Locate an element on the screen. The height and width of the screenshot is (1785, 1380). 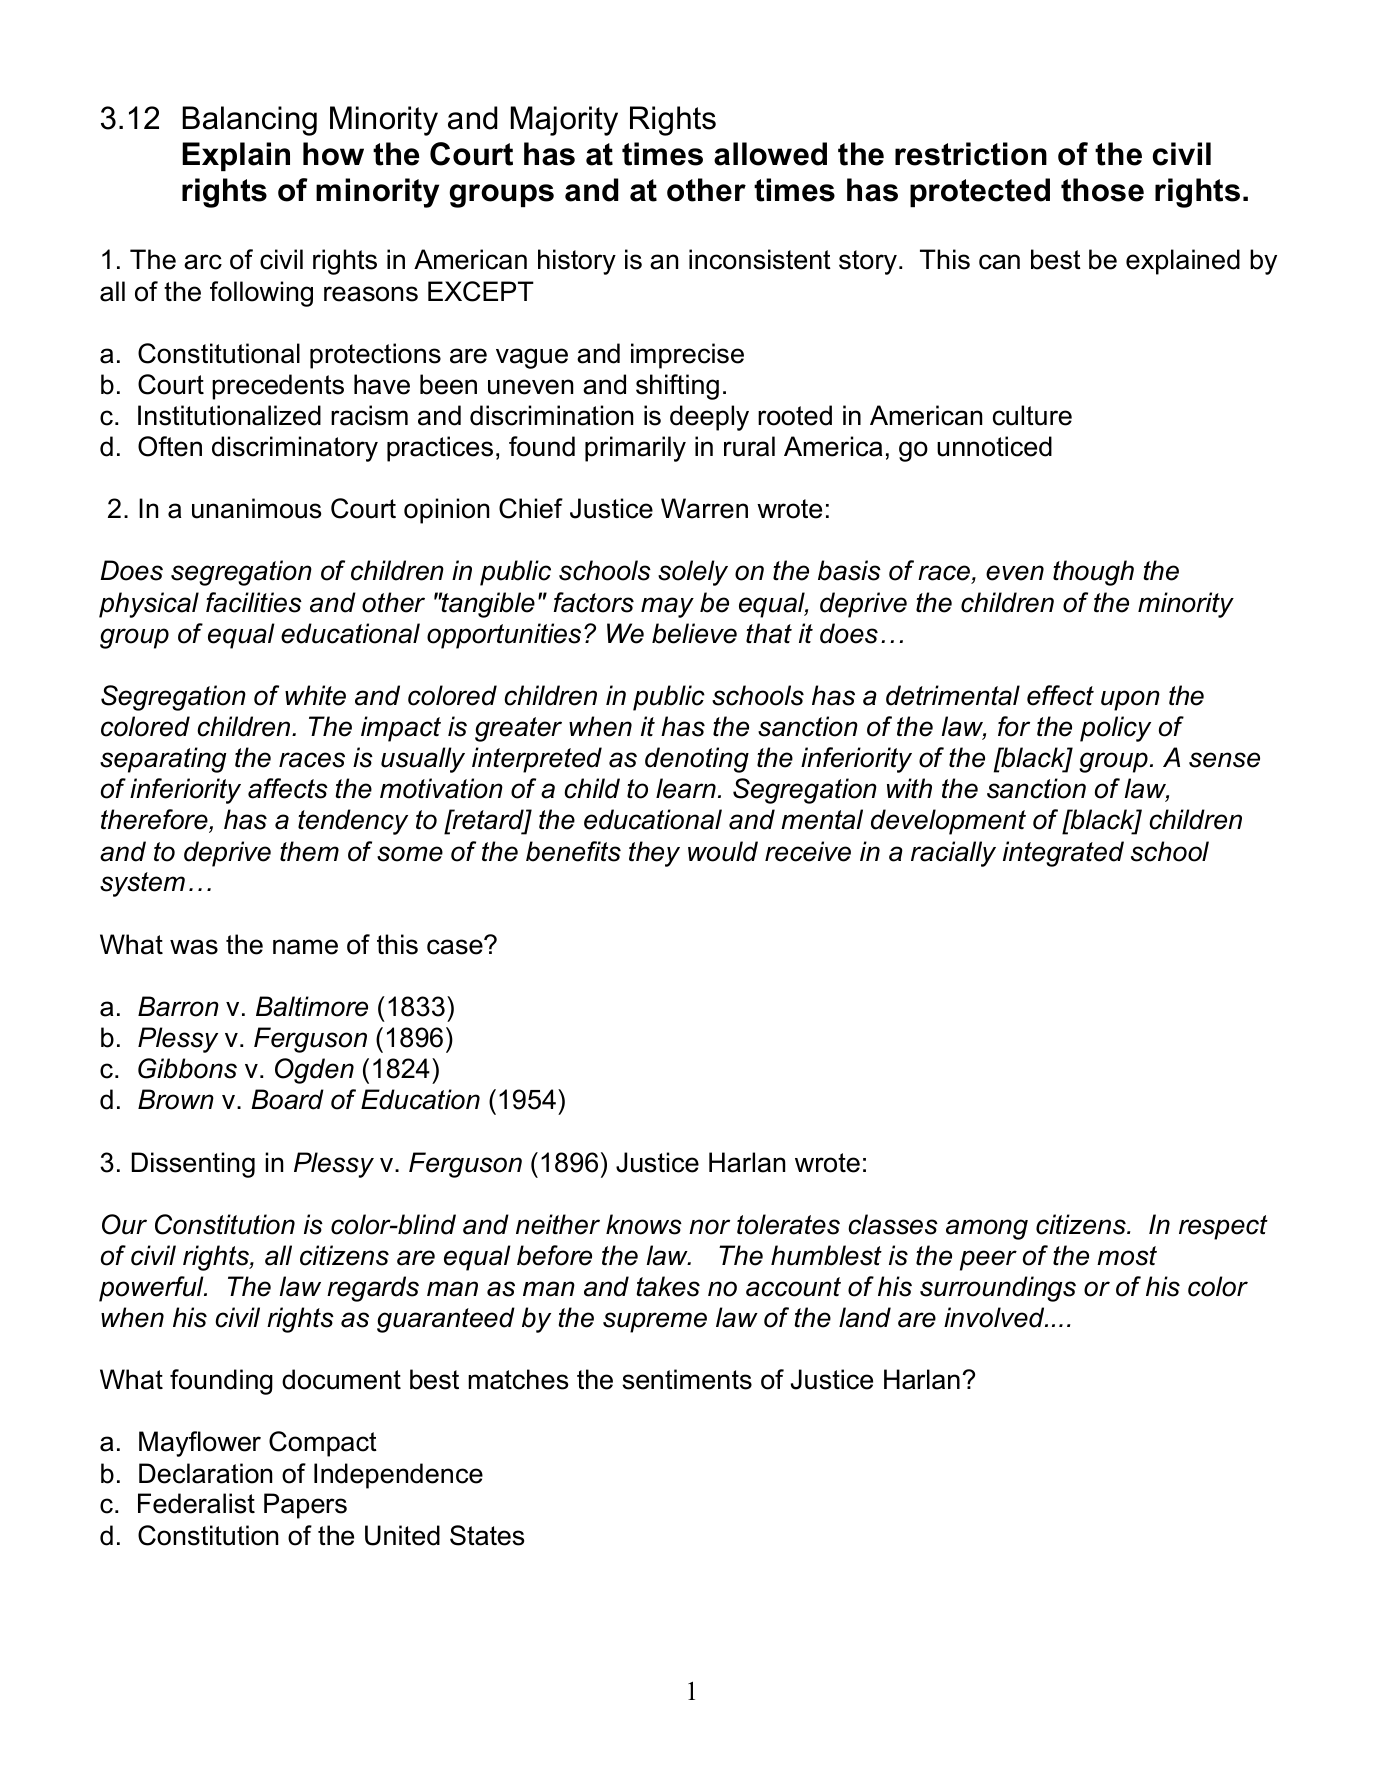
allowed is located at coordinates (770, 154).
